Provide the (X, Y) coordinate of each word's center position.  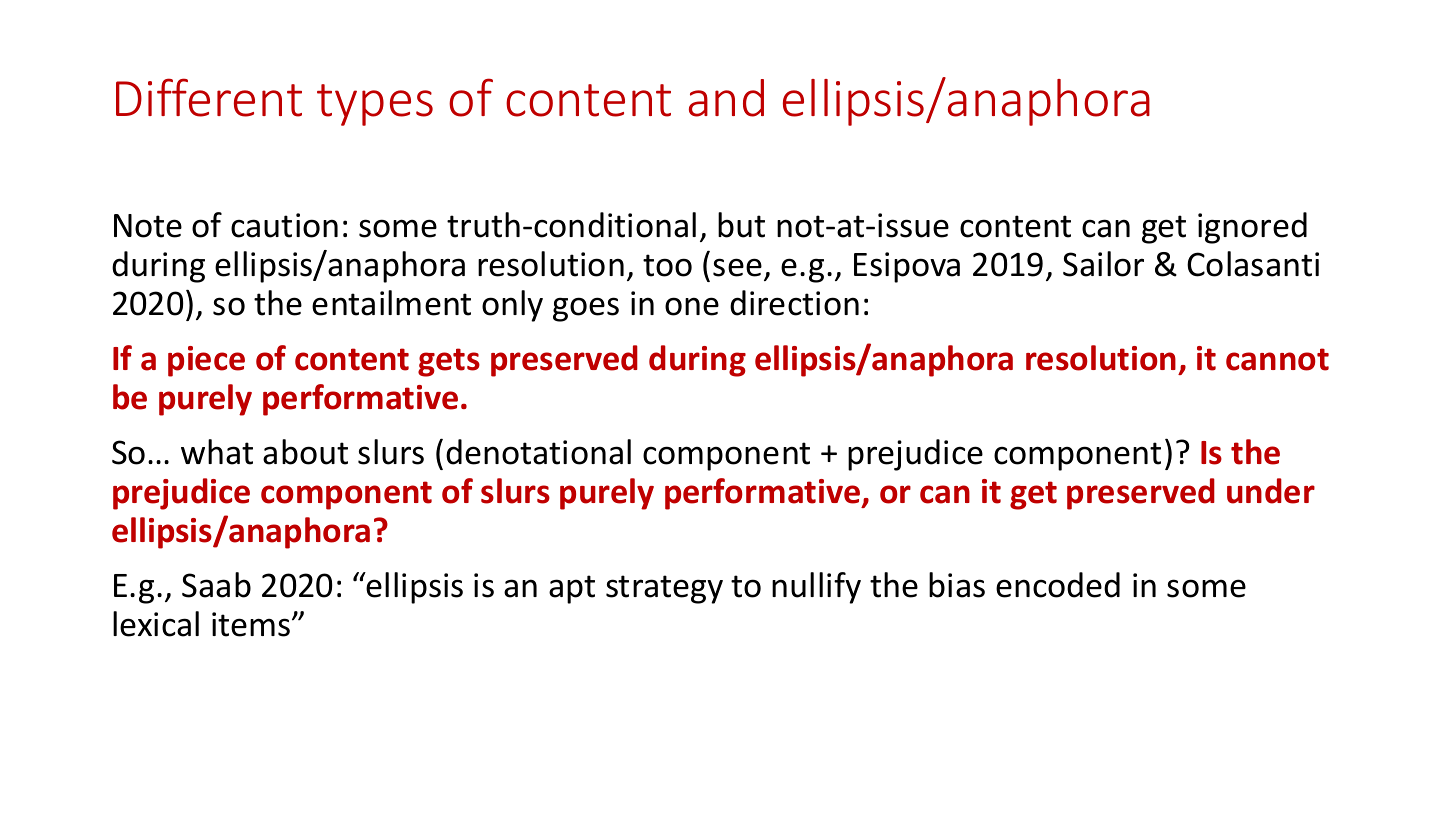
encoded (1058, 585)
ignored (1252, 228)
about (305, 452)
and (726, 98)
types (375, 105)
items (252, 624)
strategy (664, 589)
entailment (391, 303)
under (1271, 491)
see (737, 267)
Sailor (1103, 264)
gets (449, 362)
